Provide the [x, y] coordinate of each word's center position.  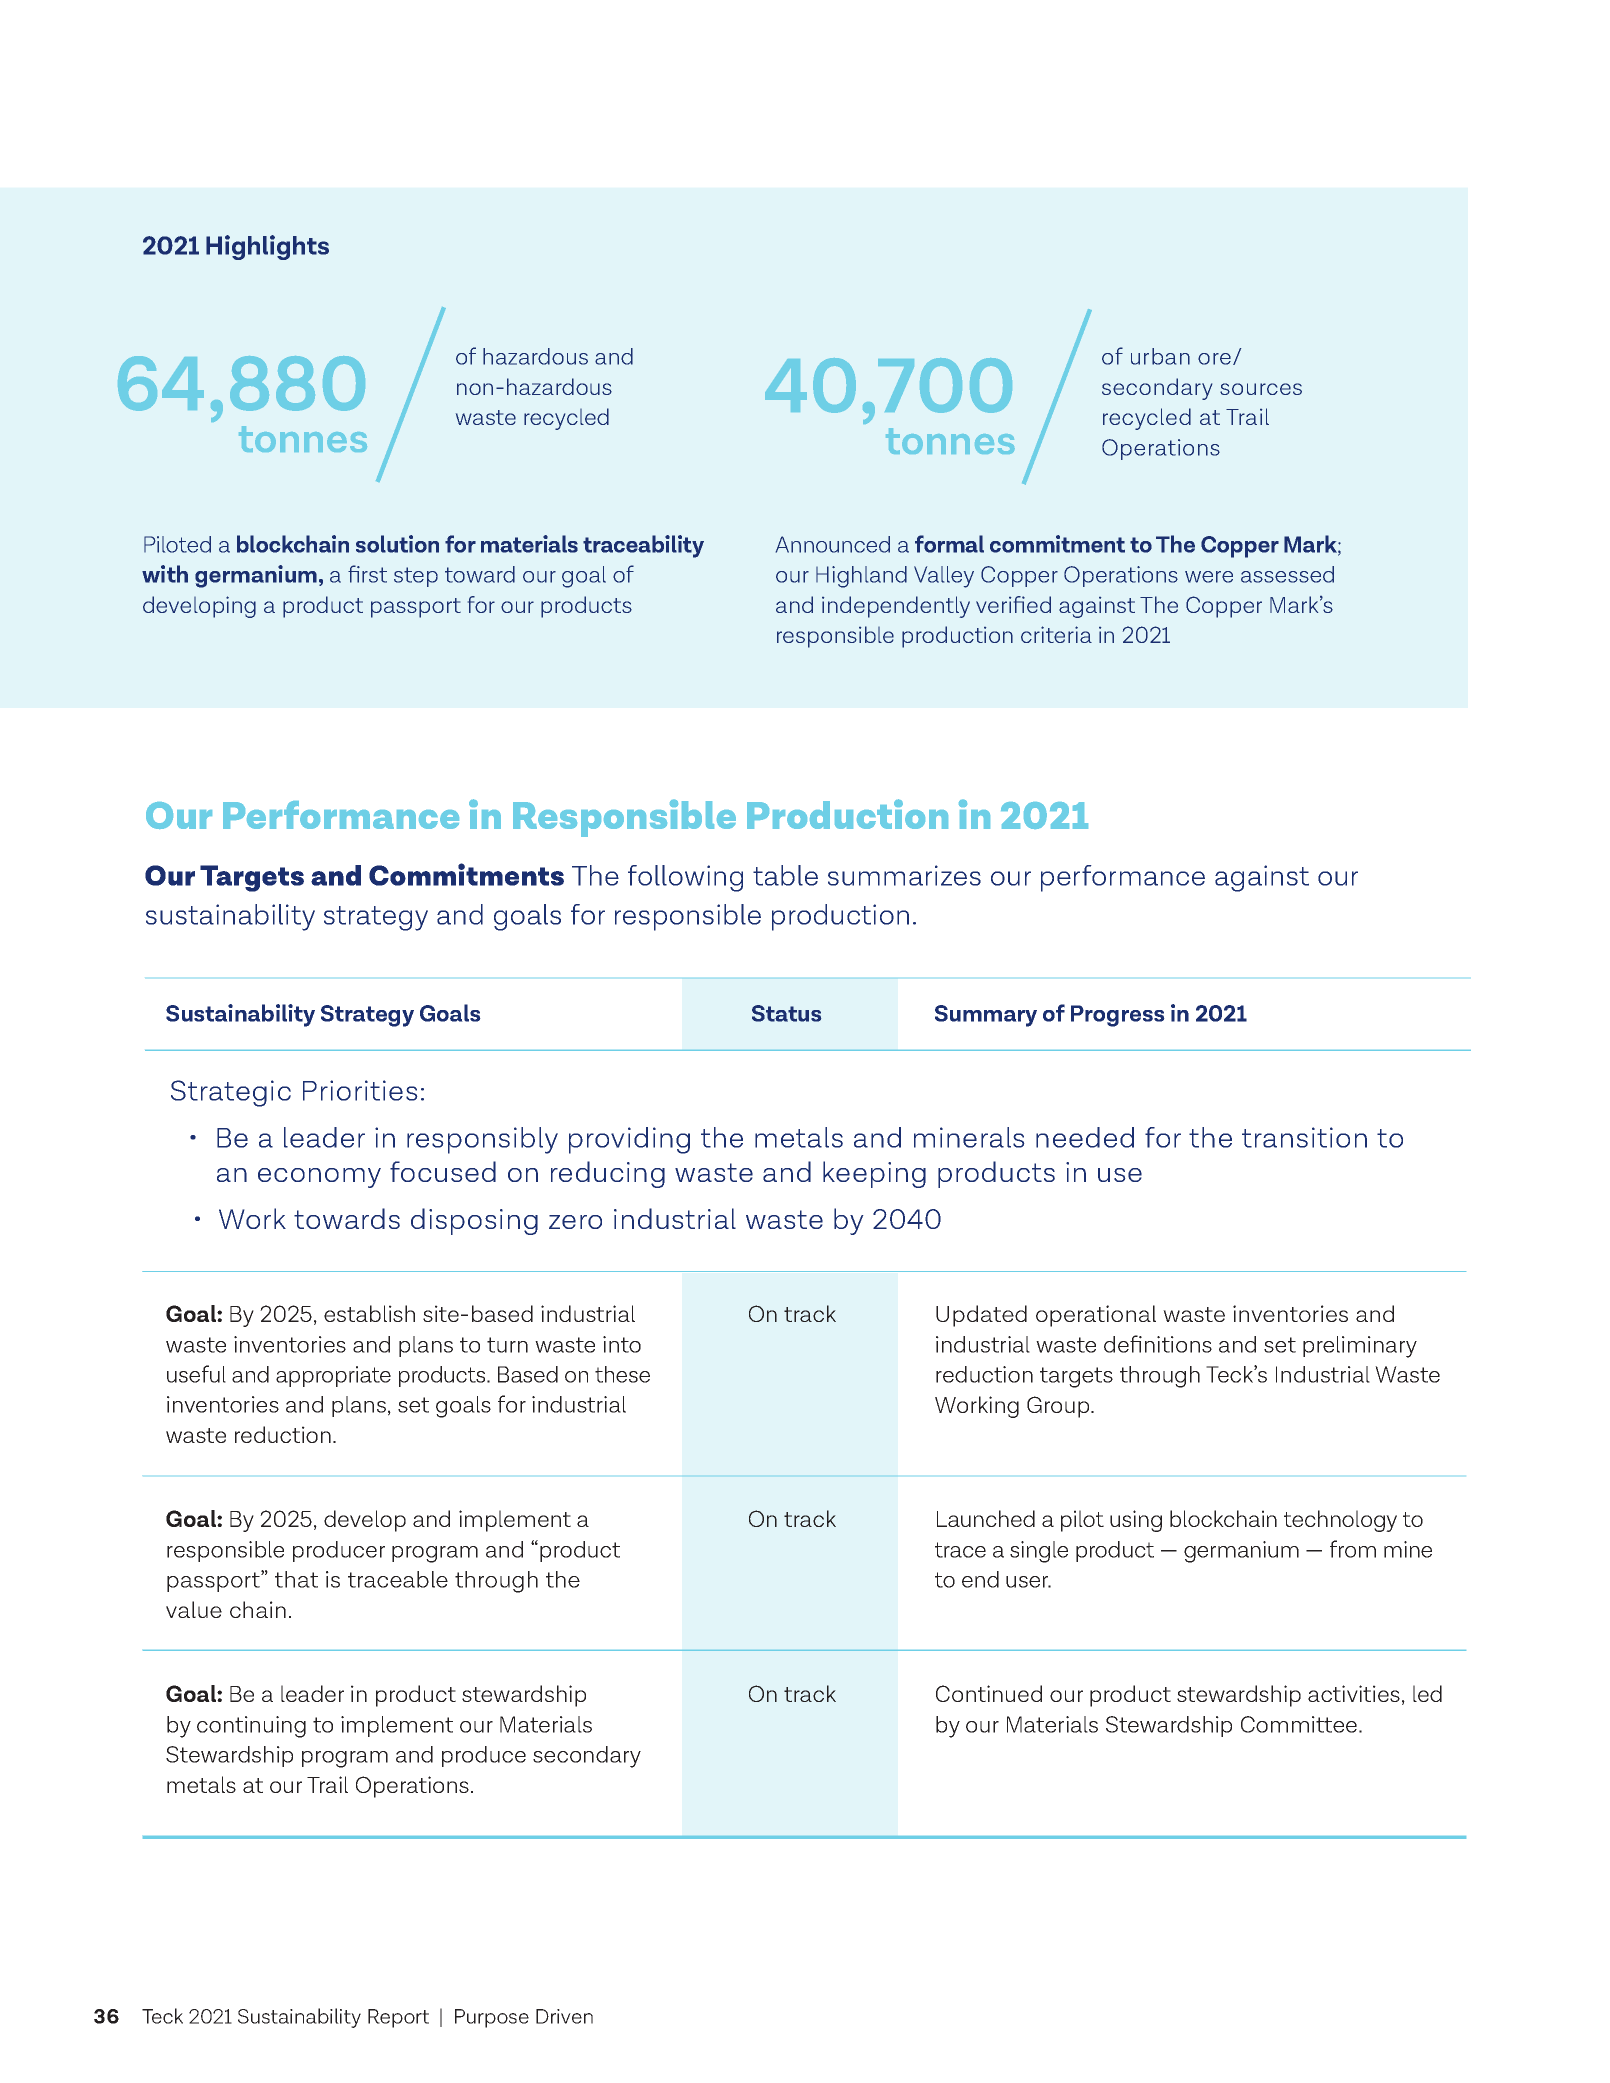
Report [398, 2018]
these [622, 1374]
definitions [1158, 1344]
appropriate [333, 1376]
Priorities [360, 1090]
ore [1214, 359]
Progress [1118, 1016]
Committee [1300, 1724]
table [785, 875]
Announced [833, 544]
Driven [564, 2016]
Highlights [267, 247]
